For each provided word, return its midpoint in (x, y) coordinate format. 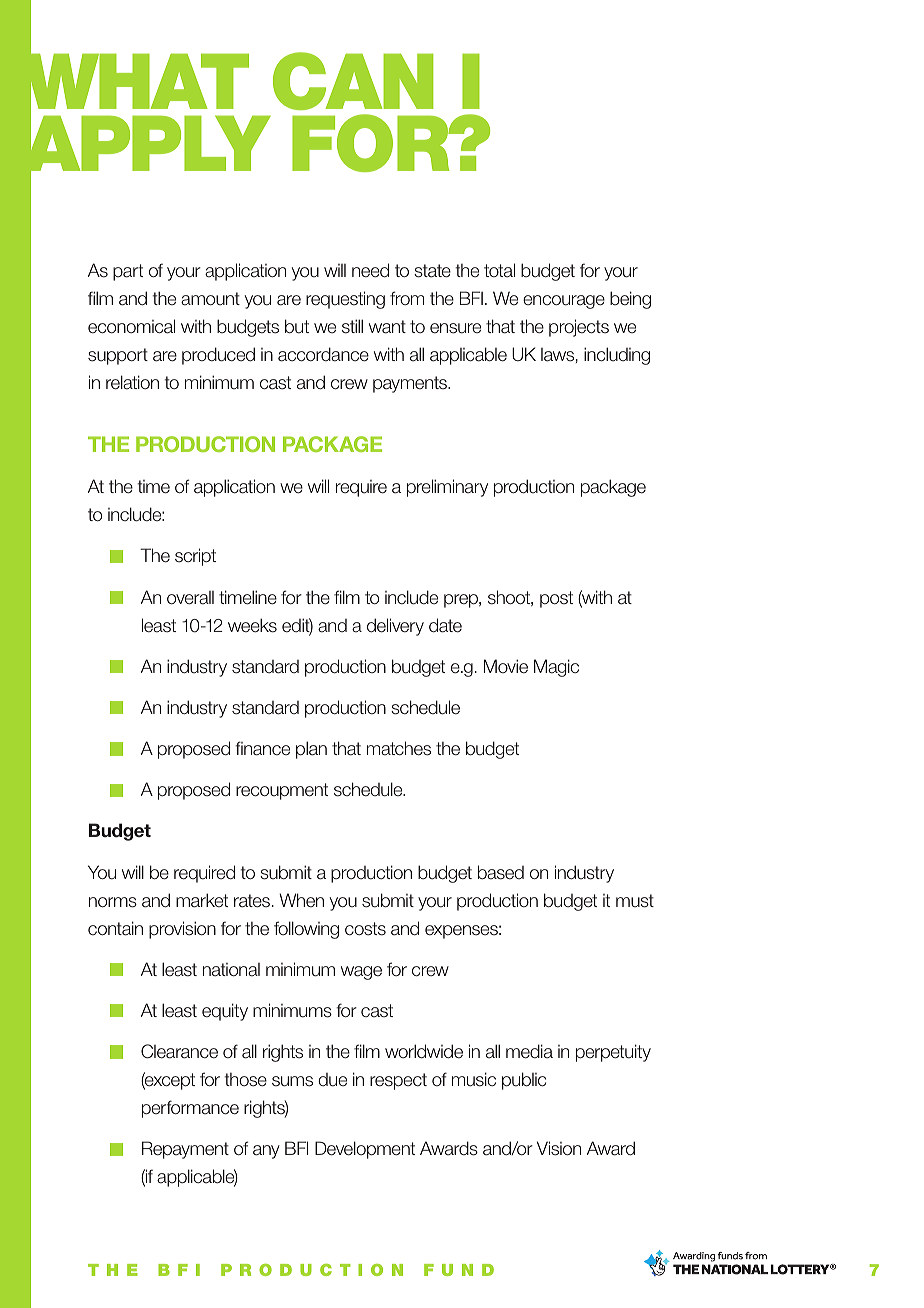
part (128, 272)
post (556, 599)
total (499, 270)
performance (190, 1109)
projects (579, 328)
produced (218, 356)
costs (365, 929)
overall (190, 598)
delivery (395, 627)
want (387, 327)
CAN (353, 81)
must (635, 901)
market (202, 900)
